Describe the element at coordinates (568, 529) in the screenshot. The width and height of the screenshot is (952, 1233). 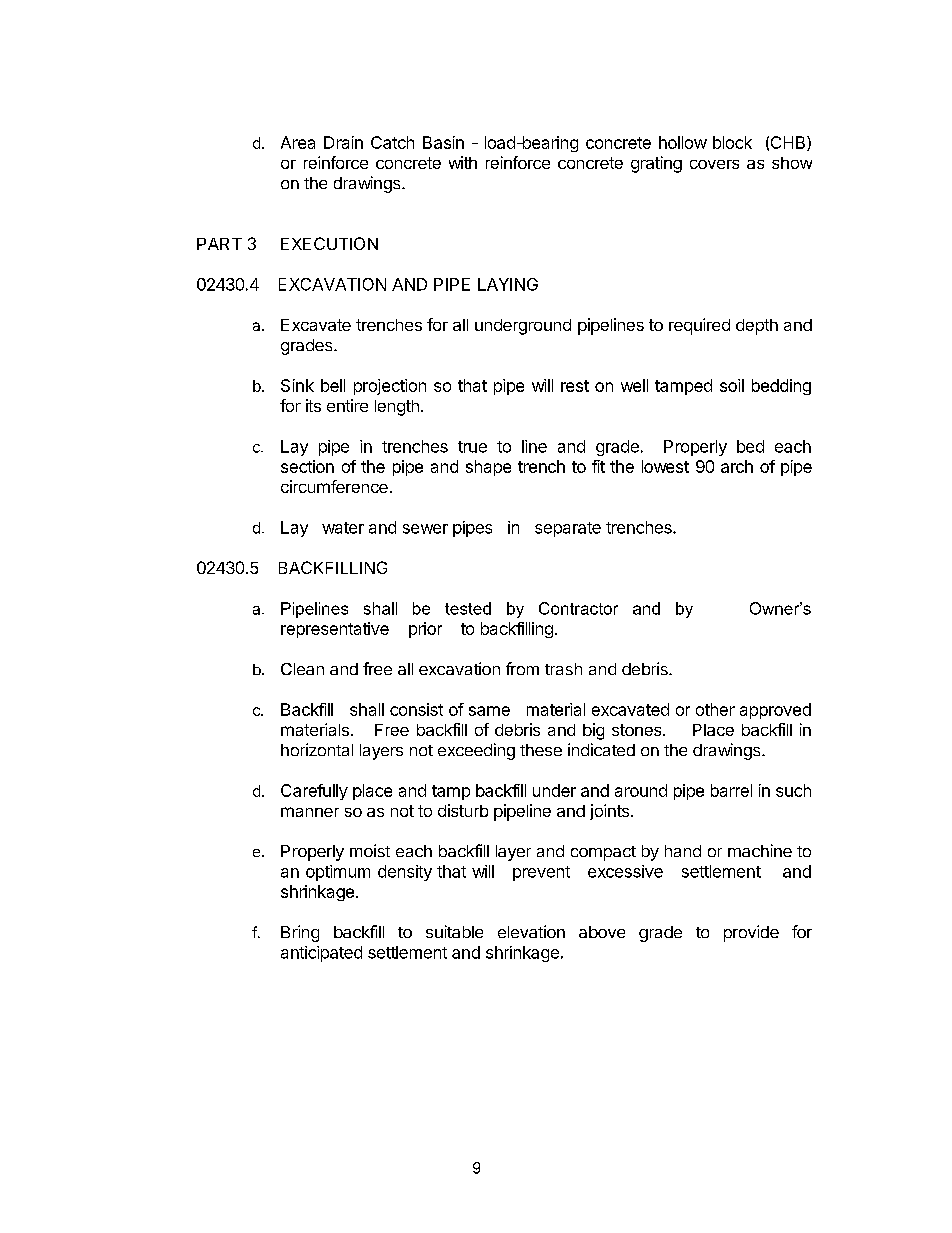
I see `separate` at that location.
